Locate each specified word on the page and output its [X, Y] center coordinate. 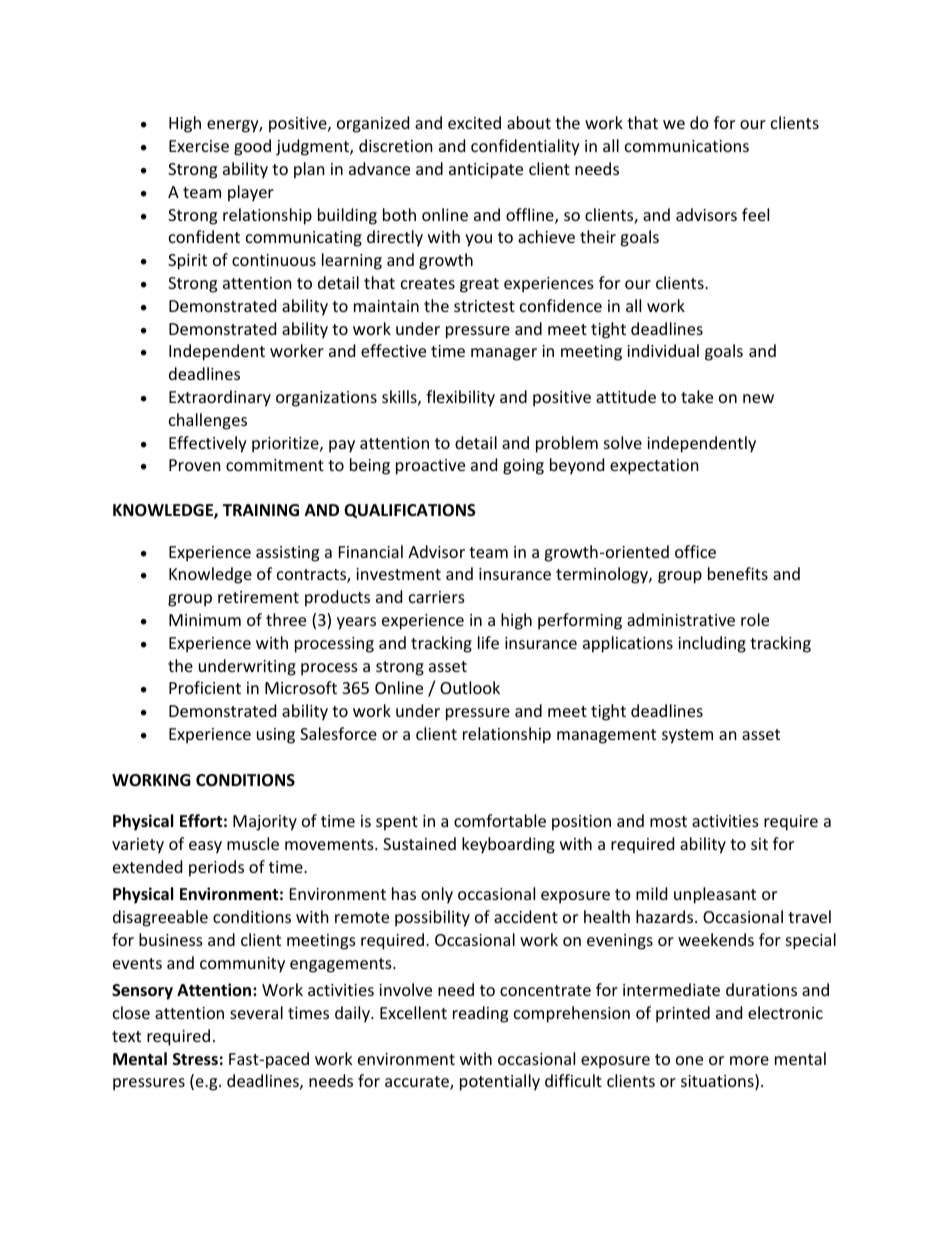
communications [687, 146]
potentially [500, 1082]
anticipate [486, 171]
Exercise [199, 146]
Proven [195, 465]
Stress [195, 1059]
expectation [654, 467]
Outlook [470, 687]
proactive [430, 467]
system [687, 736]
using [276, 736]
